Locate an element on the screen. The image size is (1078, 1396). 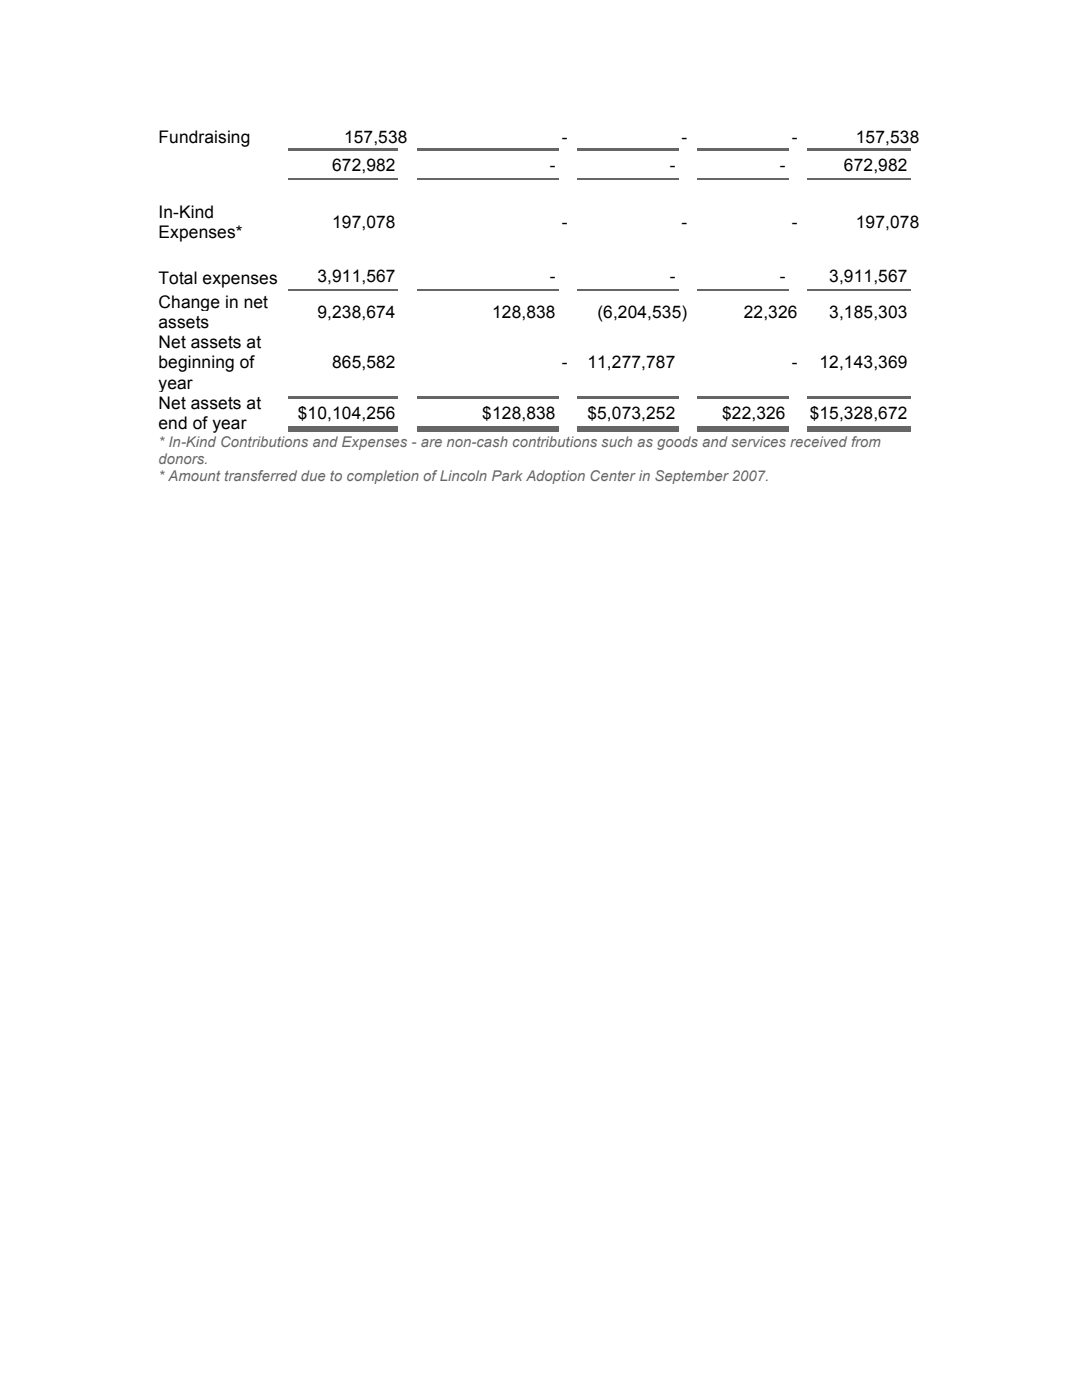
Fundraising is located at coordinates (204, 138).
